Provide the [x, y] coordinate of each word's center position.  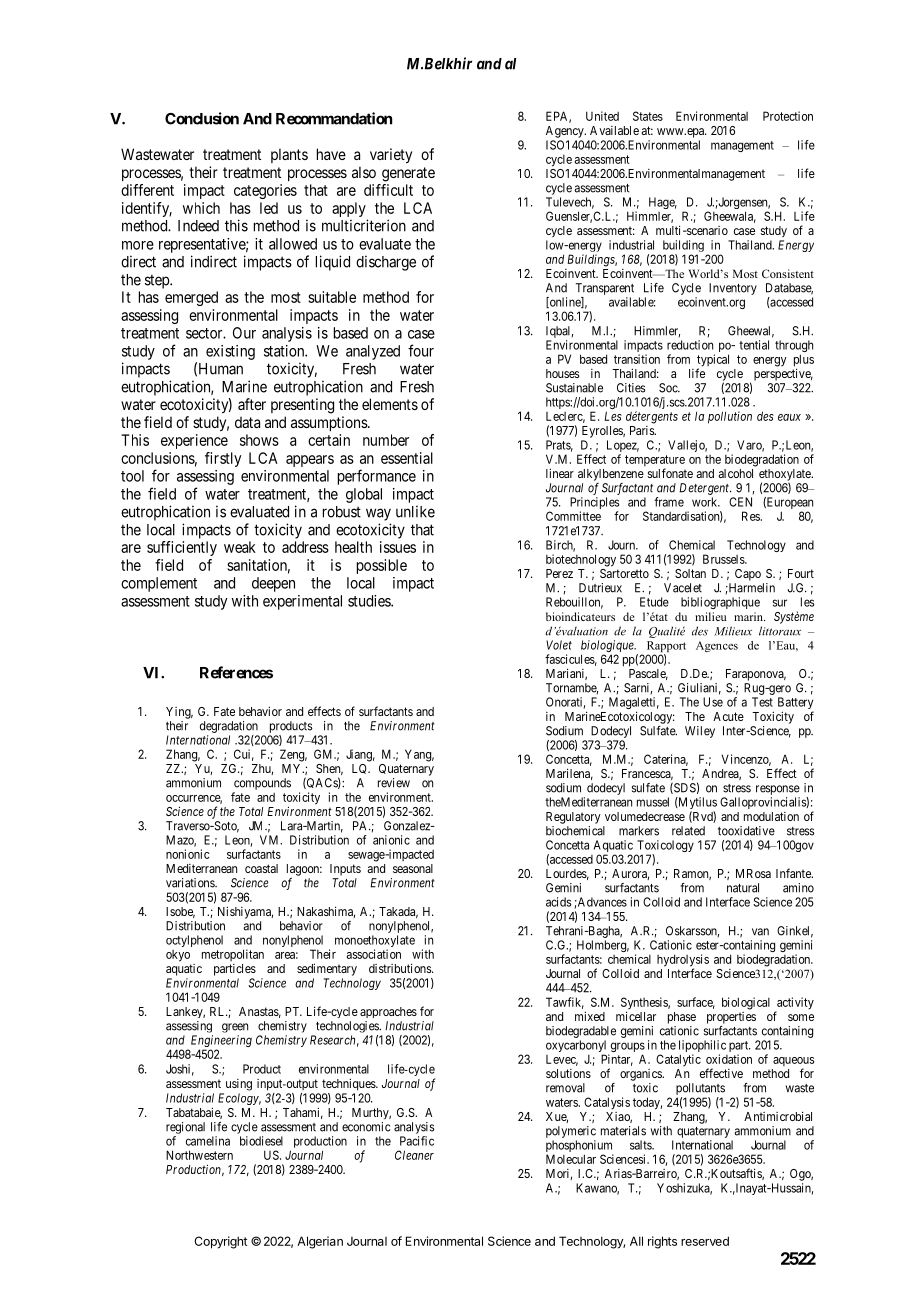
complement [159, 584]
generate [408, 174]
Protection [788, 116]
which [201, 208]
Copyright [220, 1242]
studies [370, 601]
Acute [728, 716]
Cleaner [414, 1155]
